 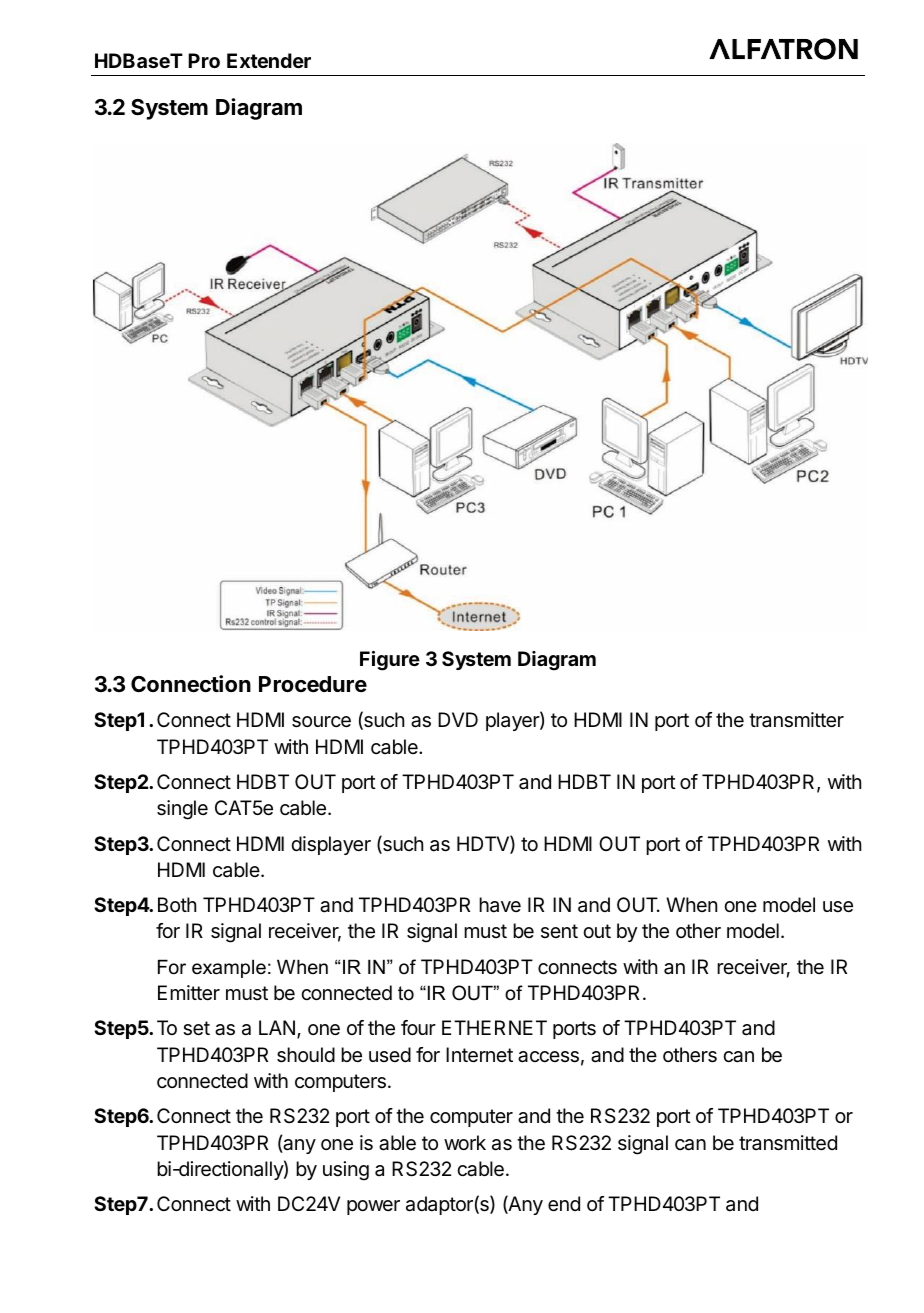 I want to click on Figure, so click(x=390, y=661).
